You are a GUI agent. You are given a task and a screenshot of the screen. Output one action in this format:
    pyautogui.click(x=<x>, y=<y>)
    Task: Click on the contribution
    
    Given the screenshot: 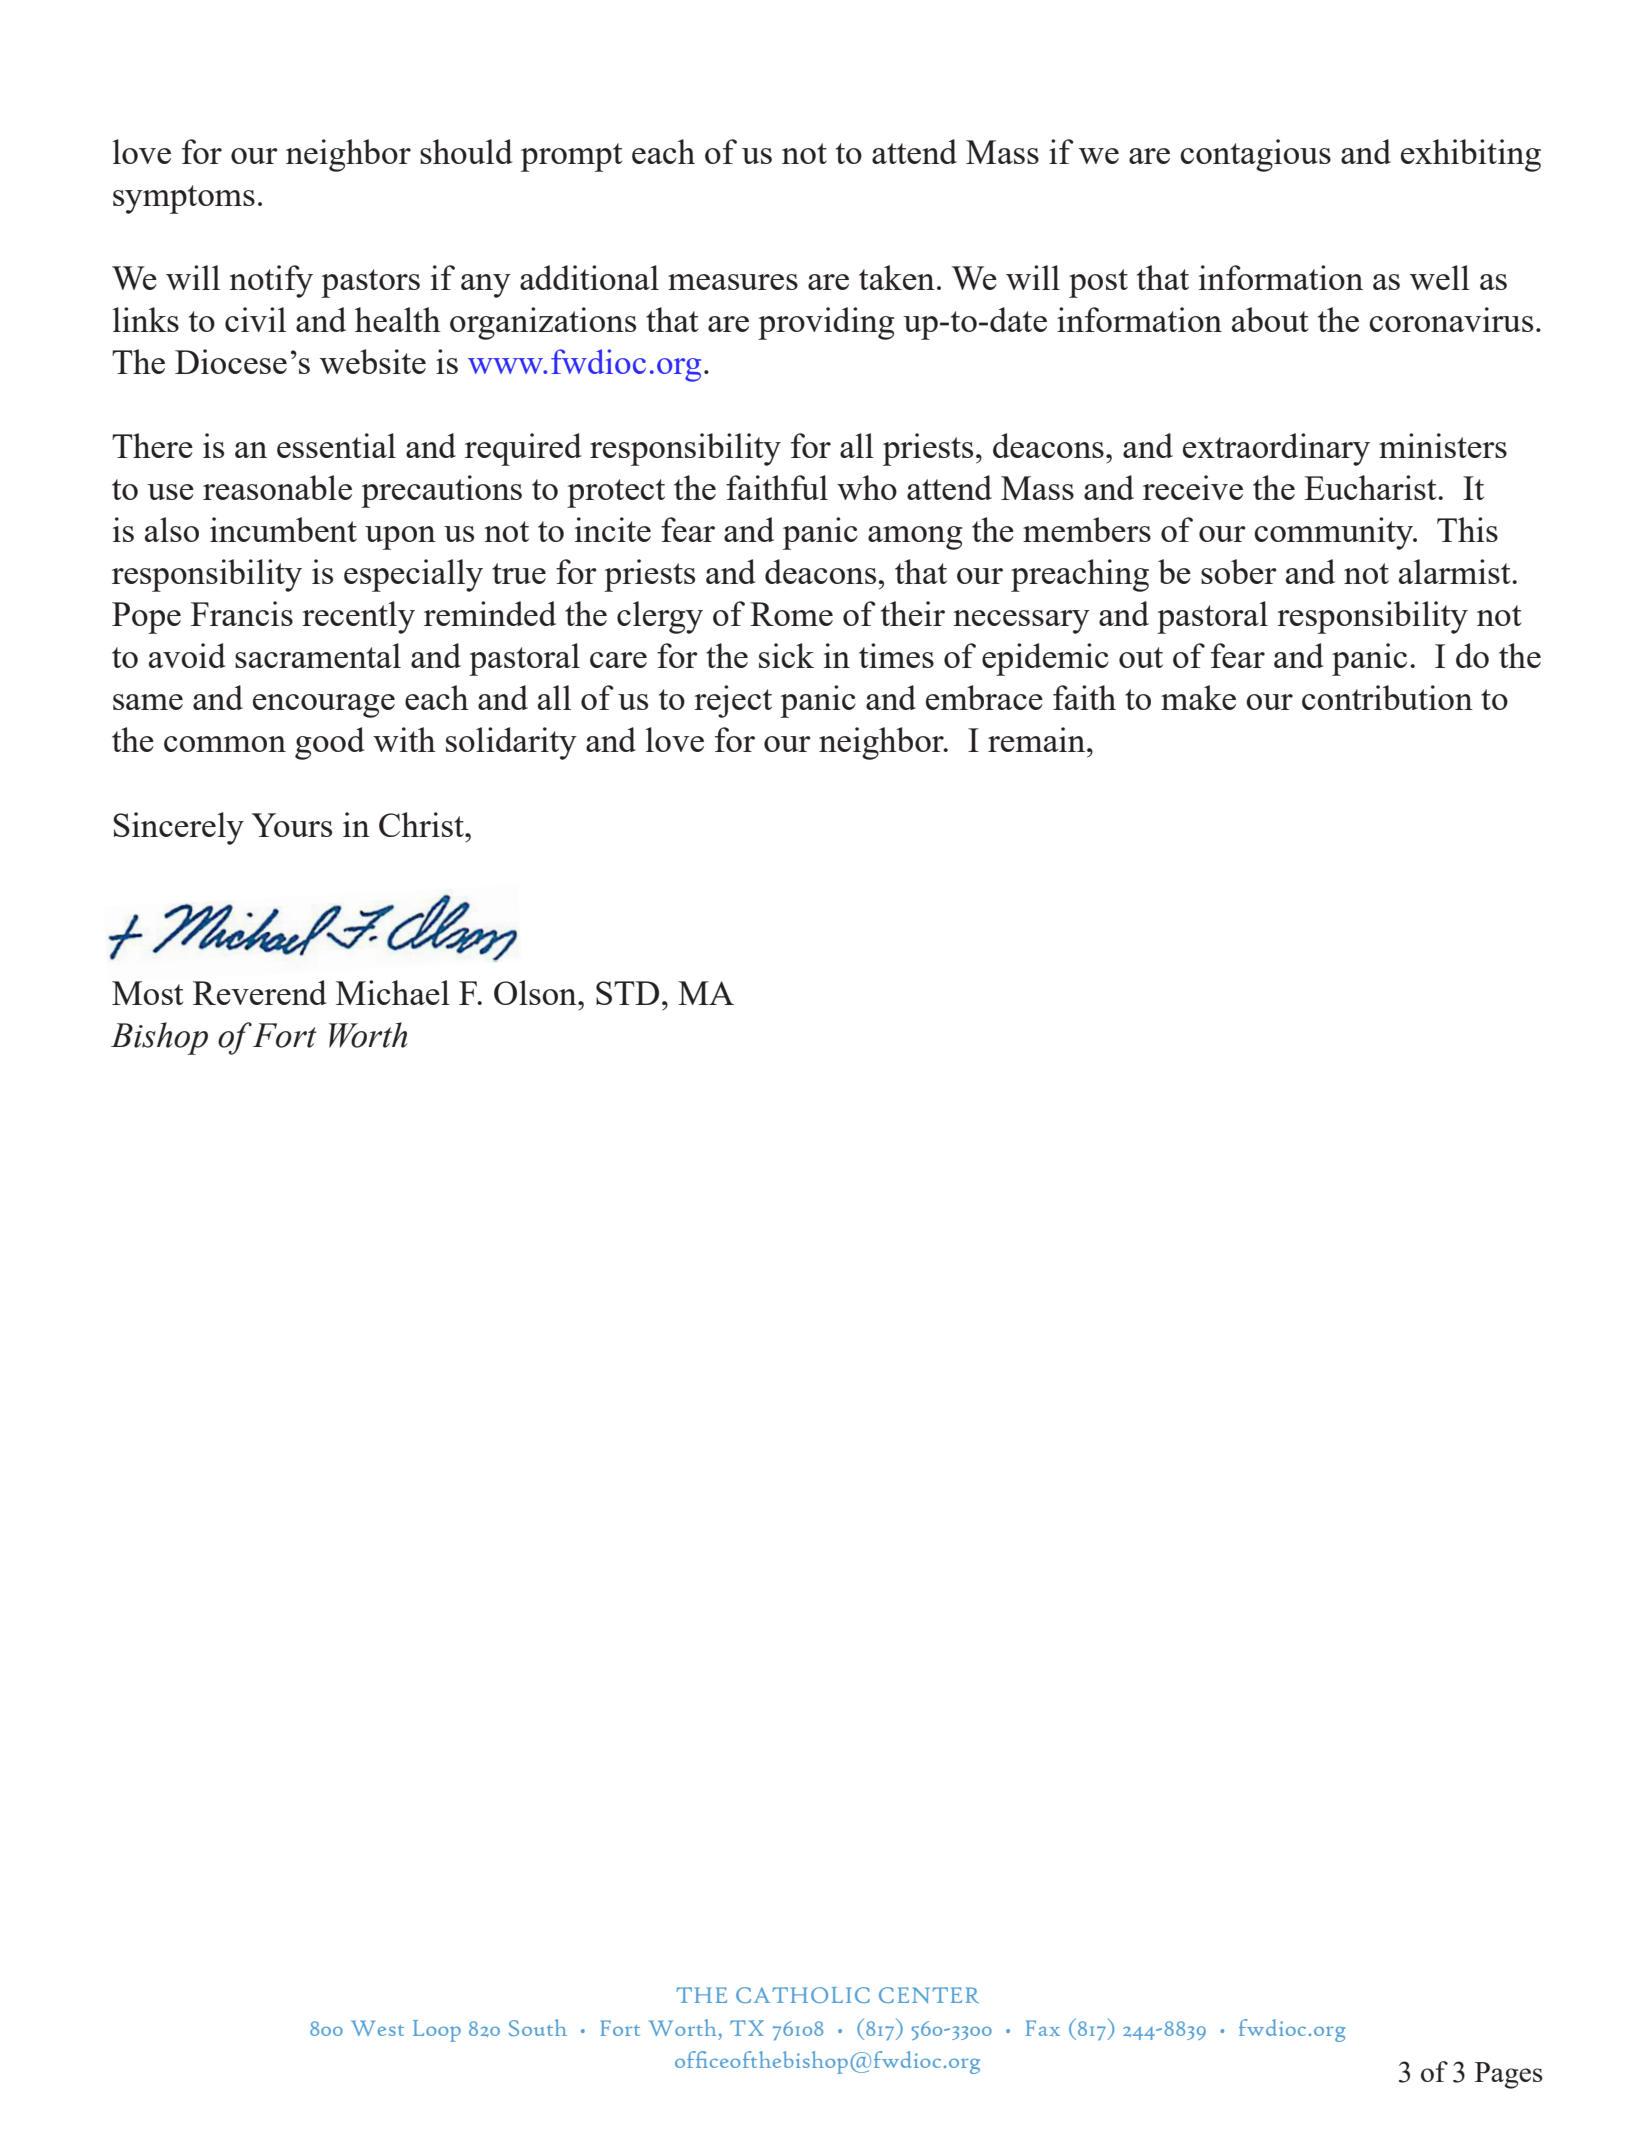 What is the action you would take?
    pyautogui.click(x=1387, y=697)
